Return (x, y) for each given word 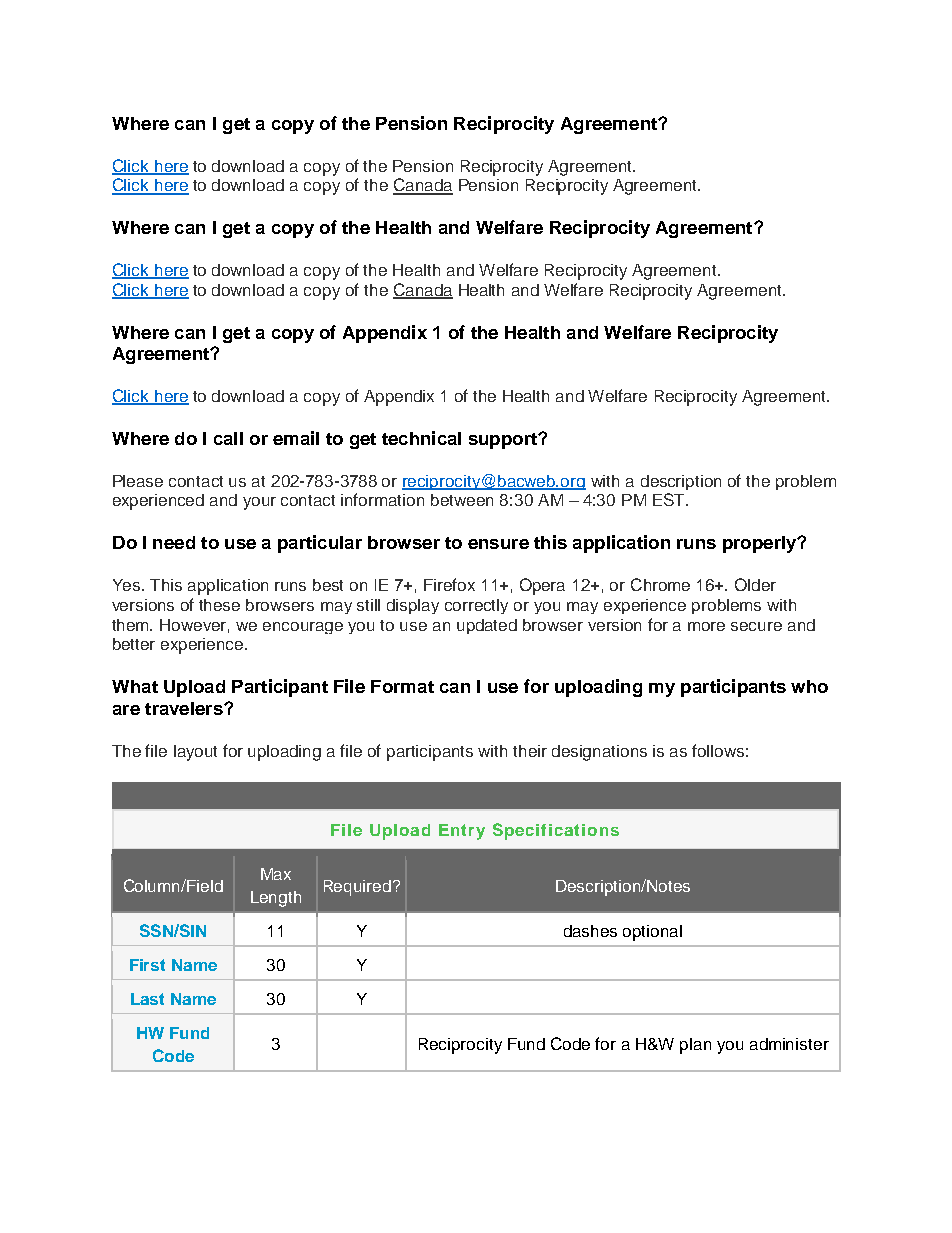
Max (276, 874)
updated (487, 626)
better (134, 644)
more (706, 626)
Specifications (556, 831)
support (504, 441)
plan (695, 1046)
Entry (462, 832)
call (228, 438)
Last (147, 999)
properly (761, 544)
